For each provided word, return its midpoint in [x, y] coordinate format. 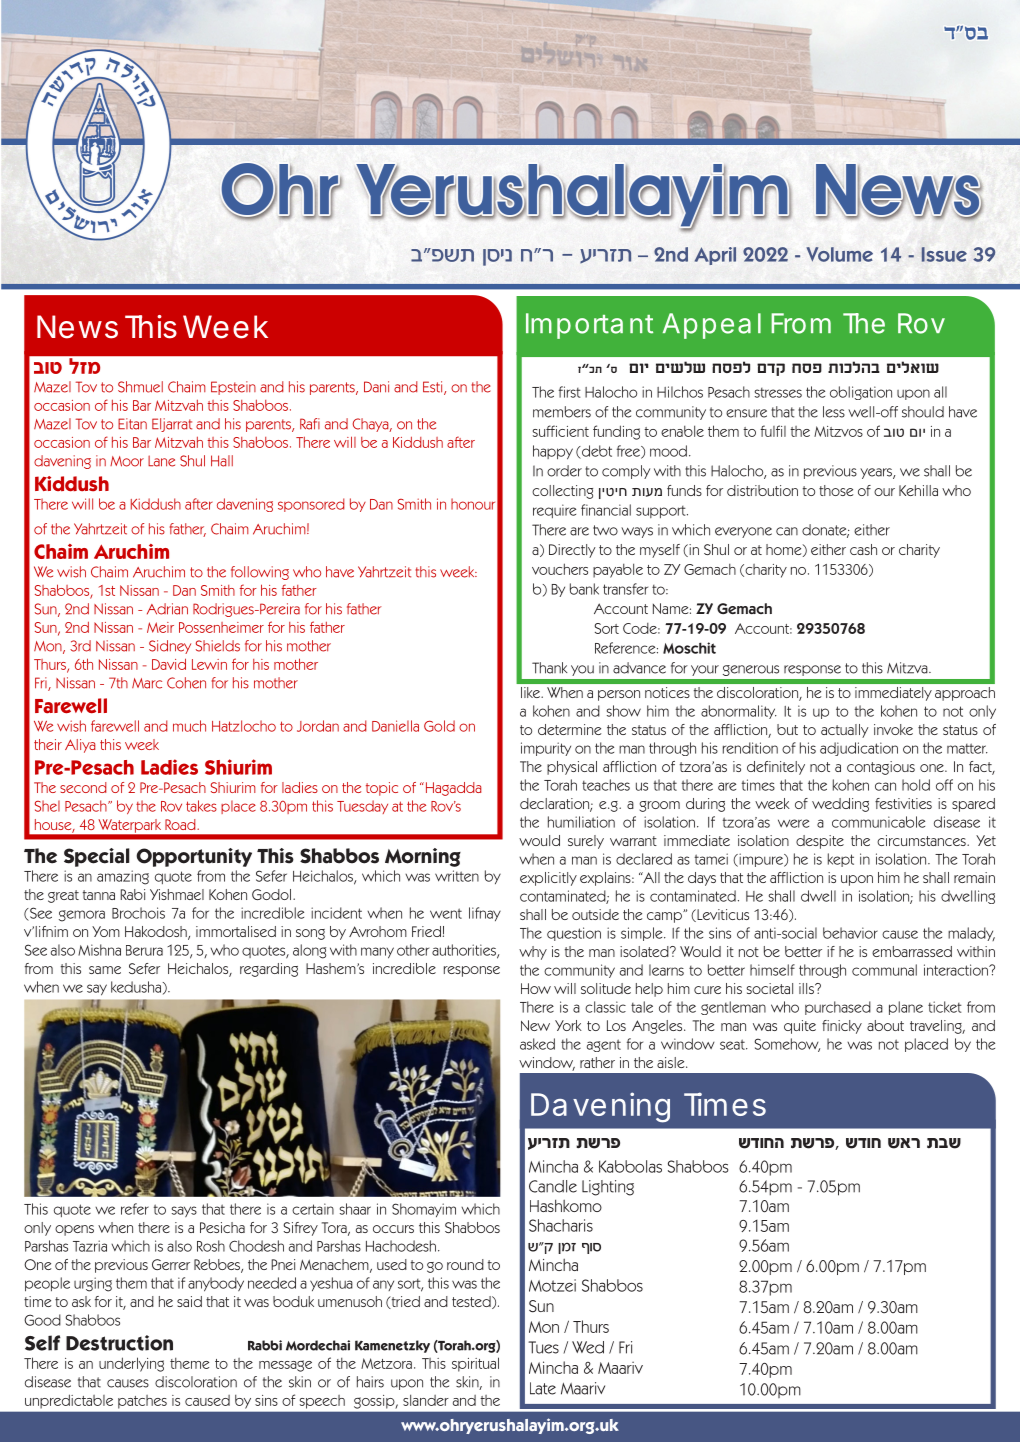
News [77, 327]
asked [537, 1044]
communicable [878, 822]
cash [863, 549]
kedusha [136, 987]
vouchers [560, 569]
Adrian [167, 609]
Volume [839, 254]
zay [944, 1143]
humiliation [581, 822]
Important [589, 326]
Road [181, 824]
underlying [131, 1364]
